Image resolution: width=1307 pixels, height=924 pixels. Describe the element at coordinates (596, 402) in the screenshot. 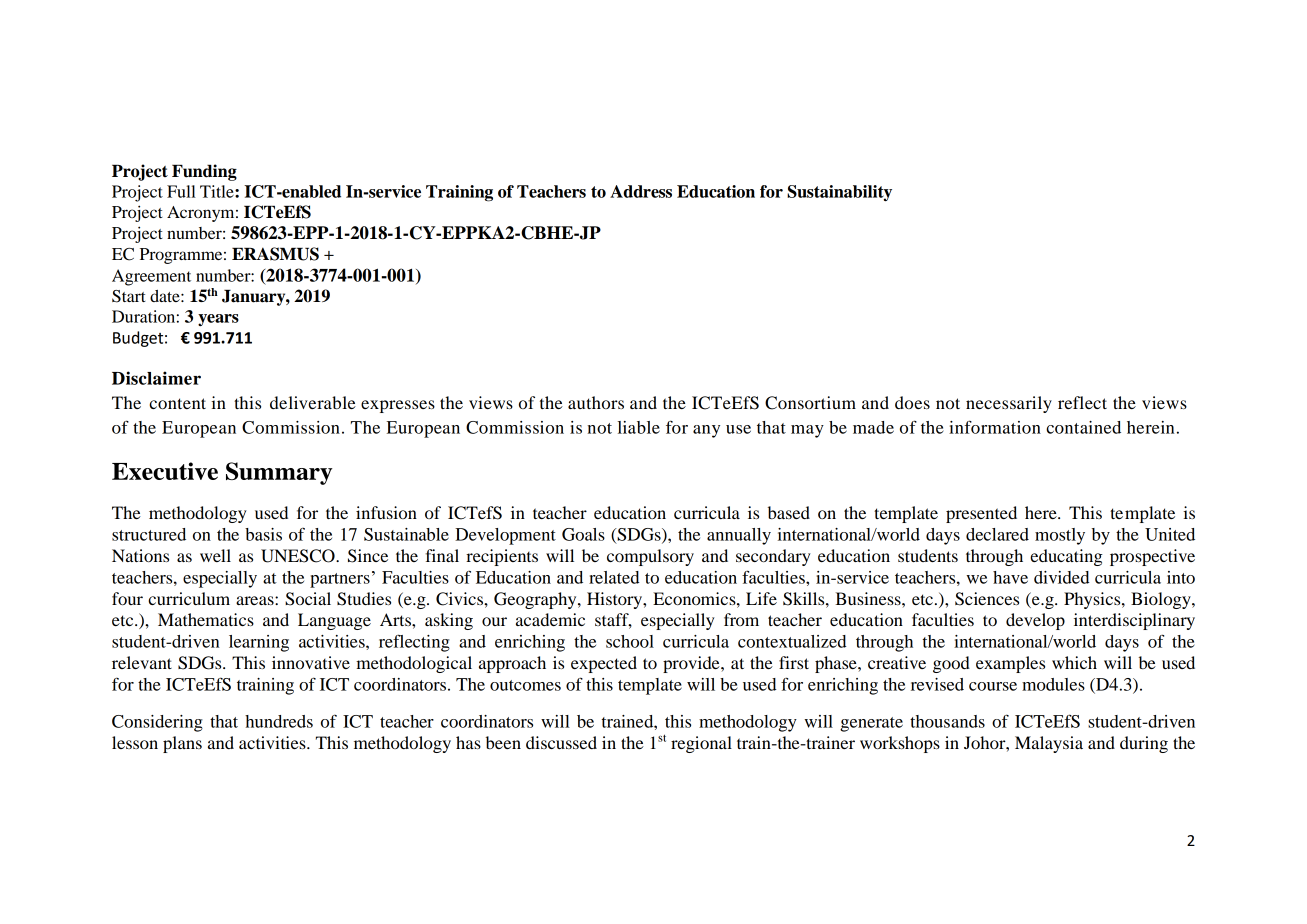

I see `authors` at that location.
